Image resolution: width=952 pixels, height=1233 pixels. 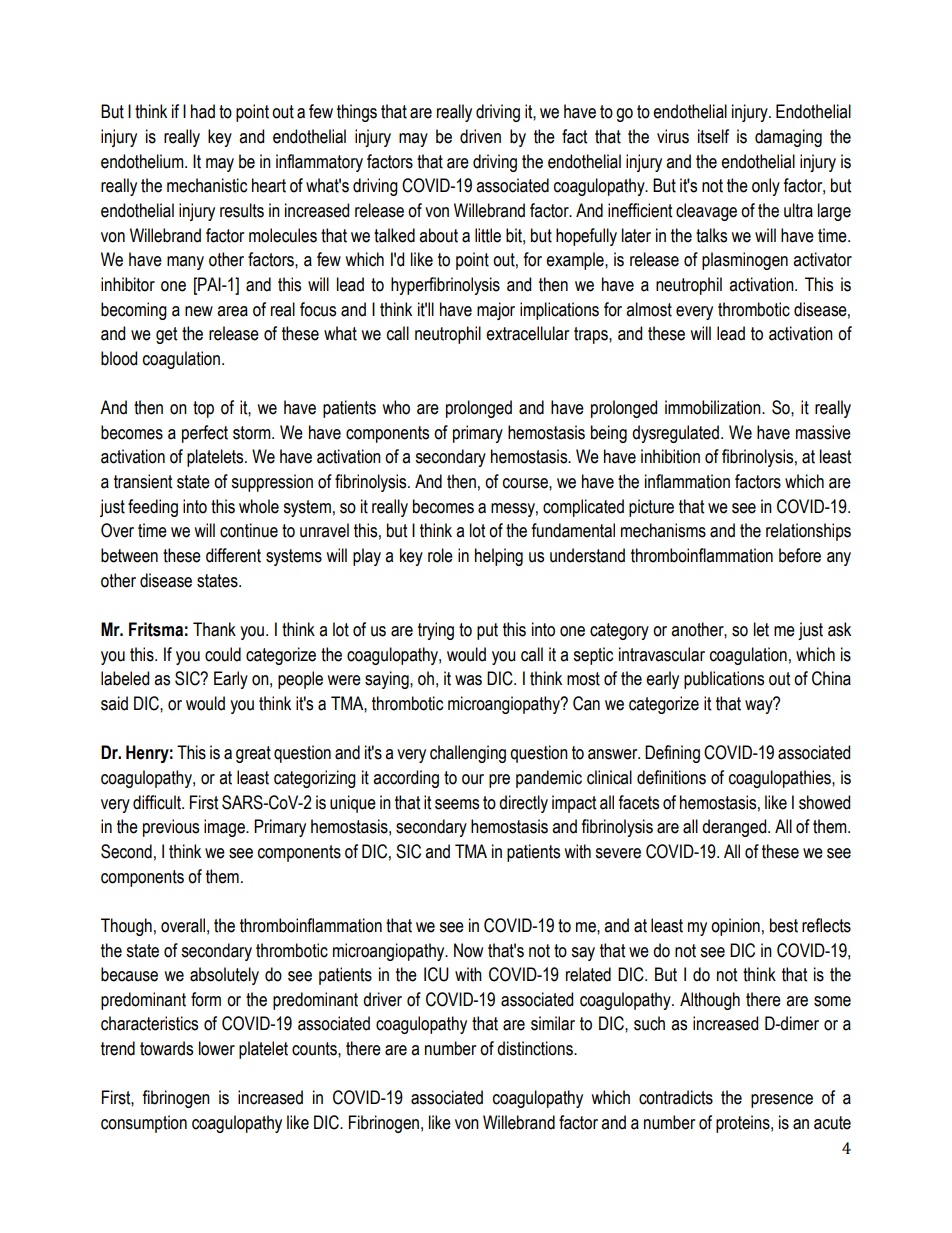 I want to click on immobilization, so click(x=714, y=407).
